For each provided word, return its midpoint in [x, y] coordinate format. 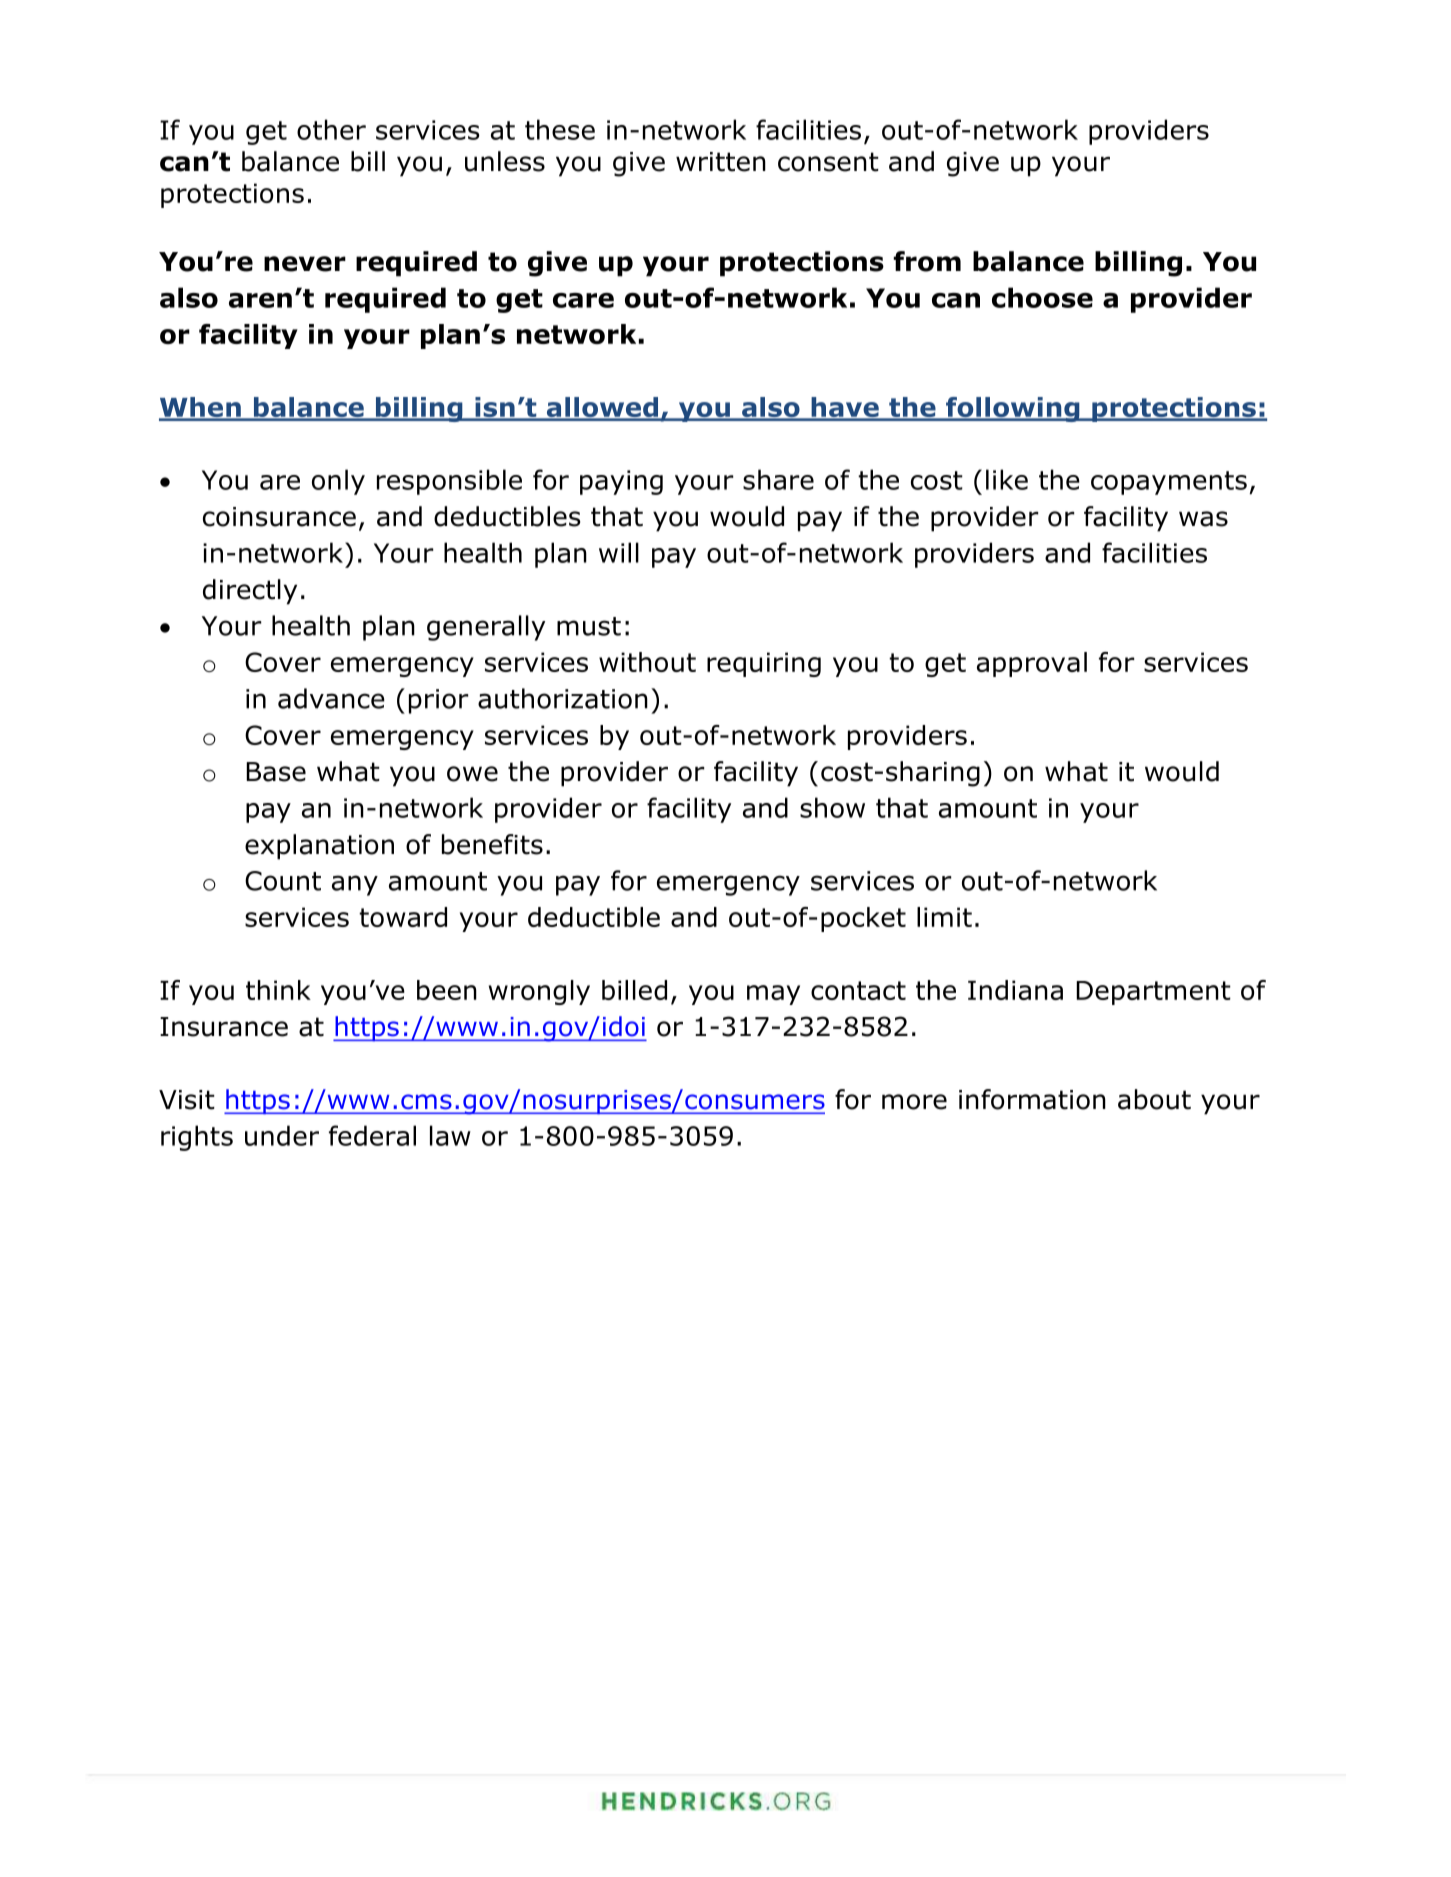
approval [1032, 664]
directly [250, 592]
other [331, 129]
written [721, 162]
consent [828, 162]
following [1013, 409]
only [338, 482]
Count [283, 881]
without [647, 662]
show [832, 807]
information [1032, 1099]
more [914, 1102]
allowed [602, 408]
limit [944, 917]
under [282, 1135]
